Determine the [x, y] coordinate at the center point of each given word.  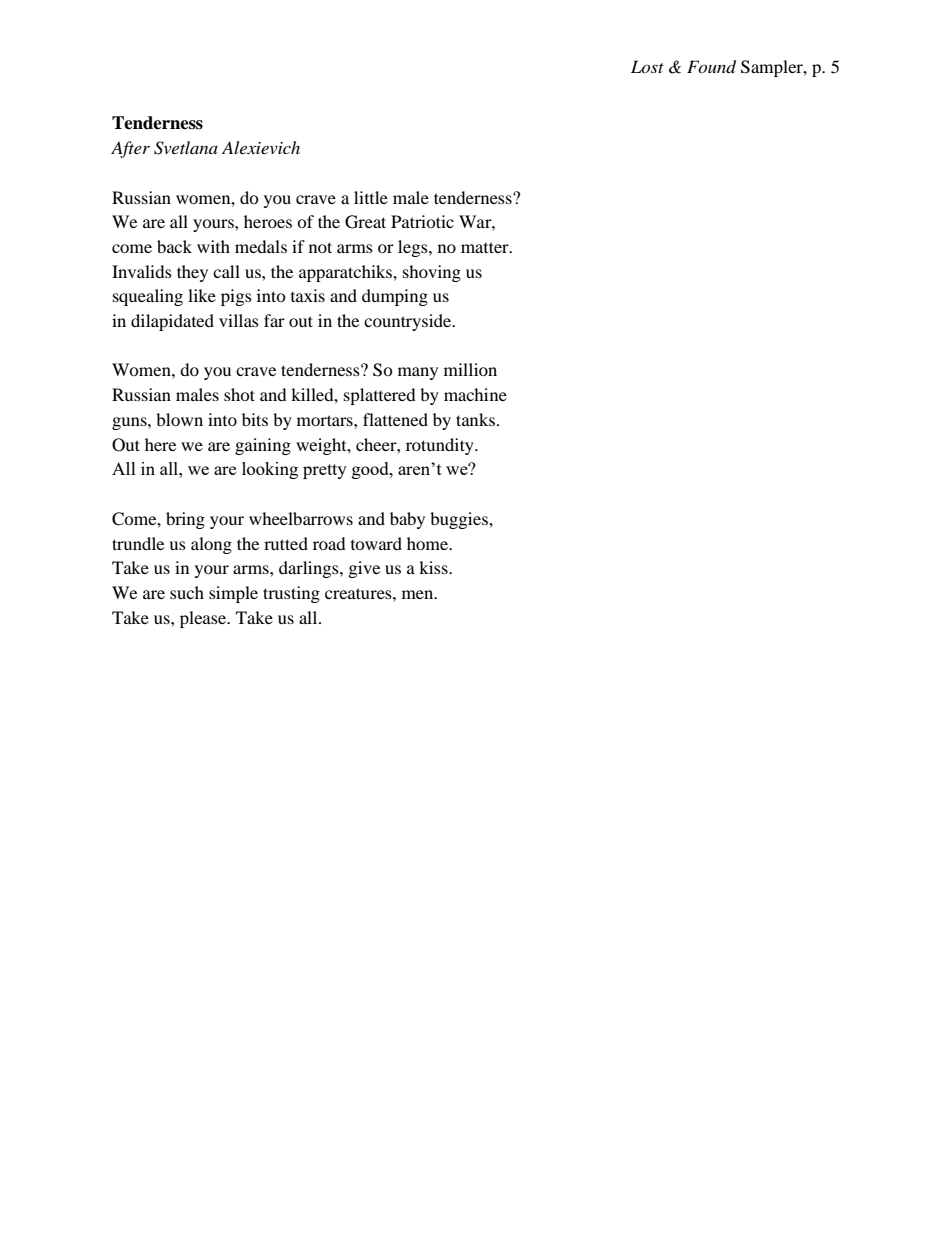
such [187, 592]
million [470, 369]
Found [711, 67]
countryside [409, 322]
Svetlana [186, 148]
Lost [647, 66]
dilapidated [172, 322]
